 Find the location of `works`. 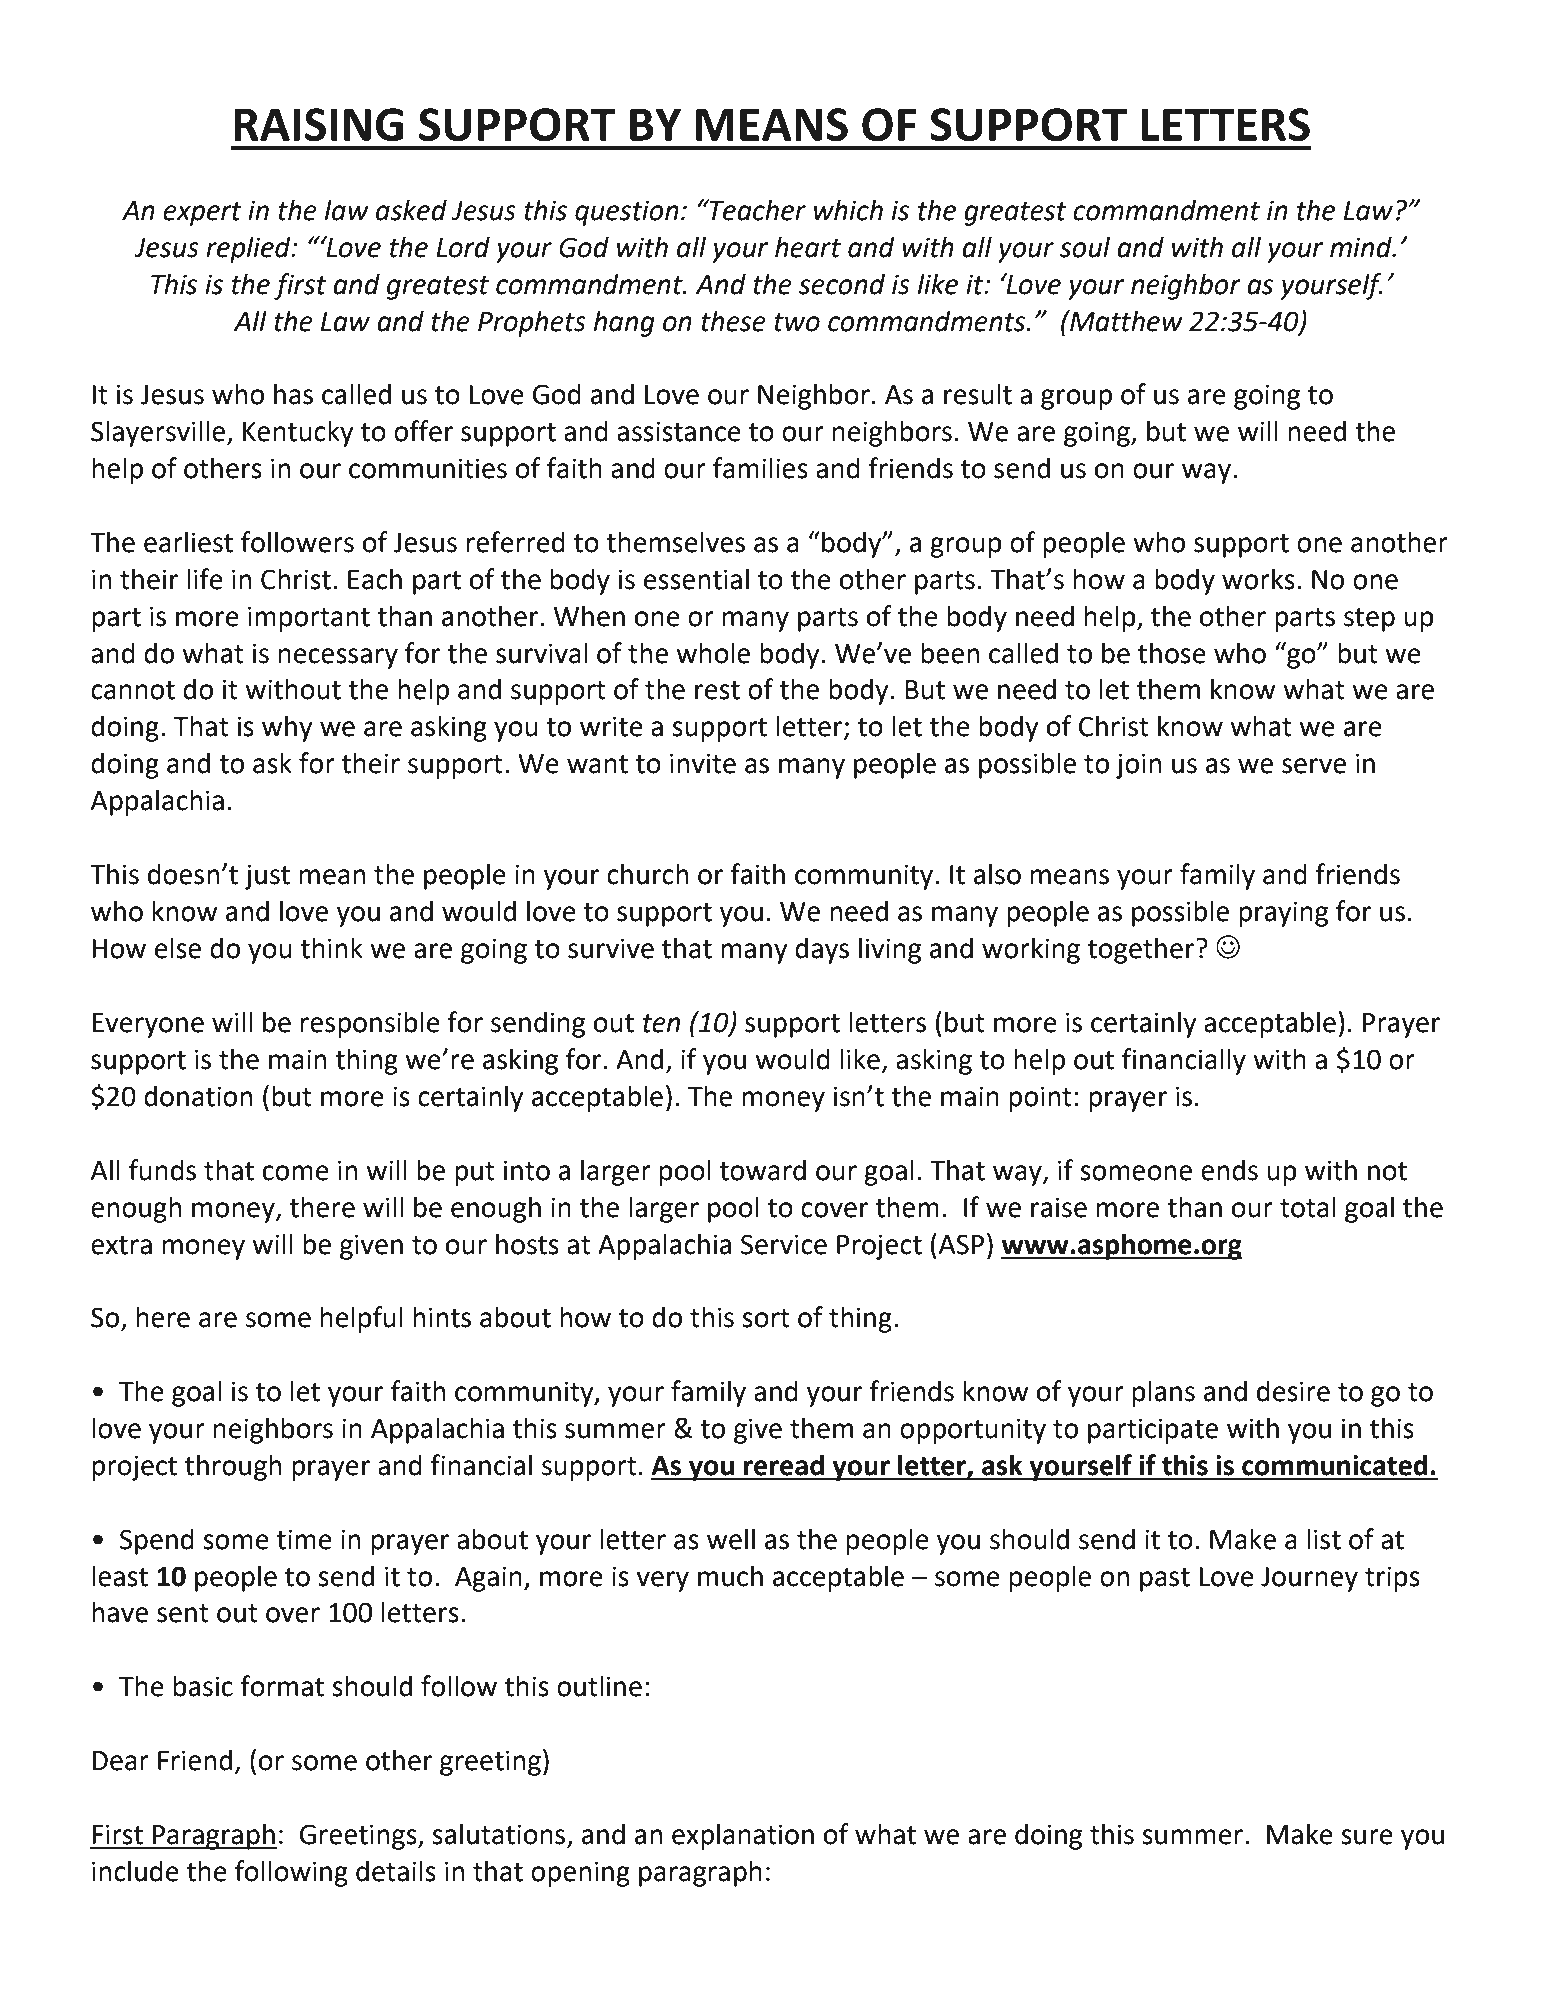

works is located at coordinates (1258, 579).
